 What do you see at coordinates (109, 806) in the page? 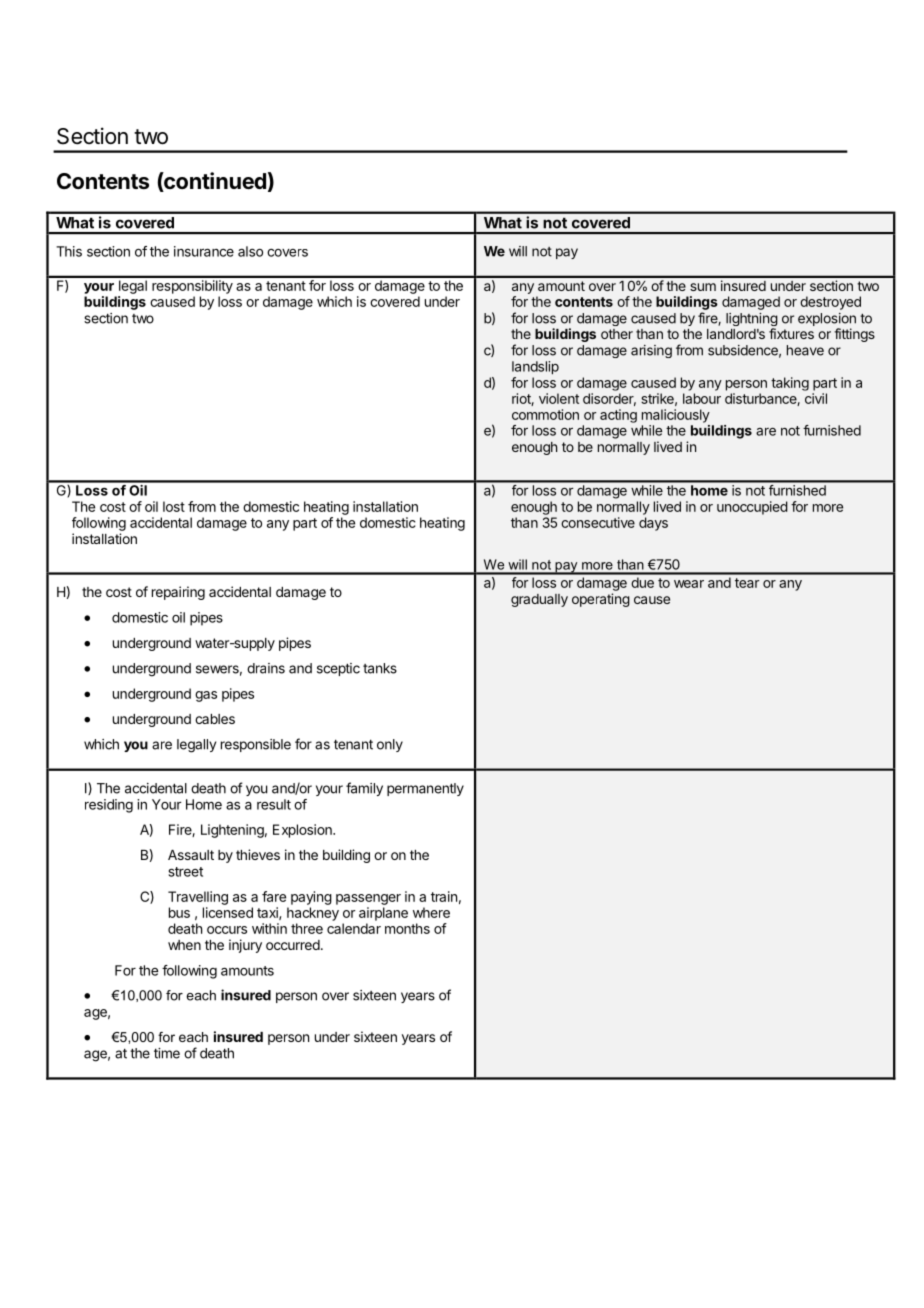
I see `residing` at bounding box center [109, 806].
